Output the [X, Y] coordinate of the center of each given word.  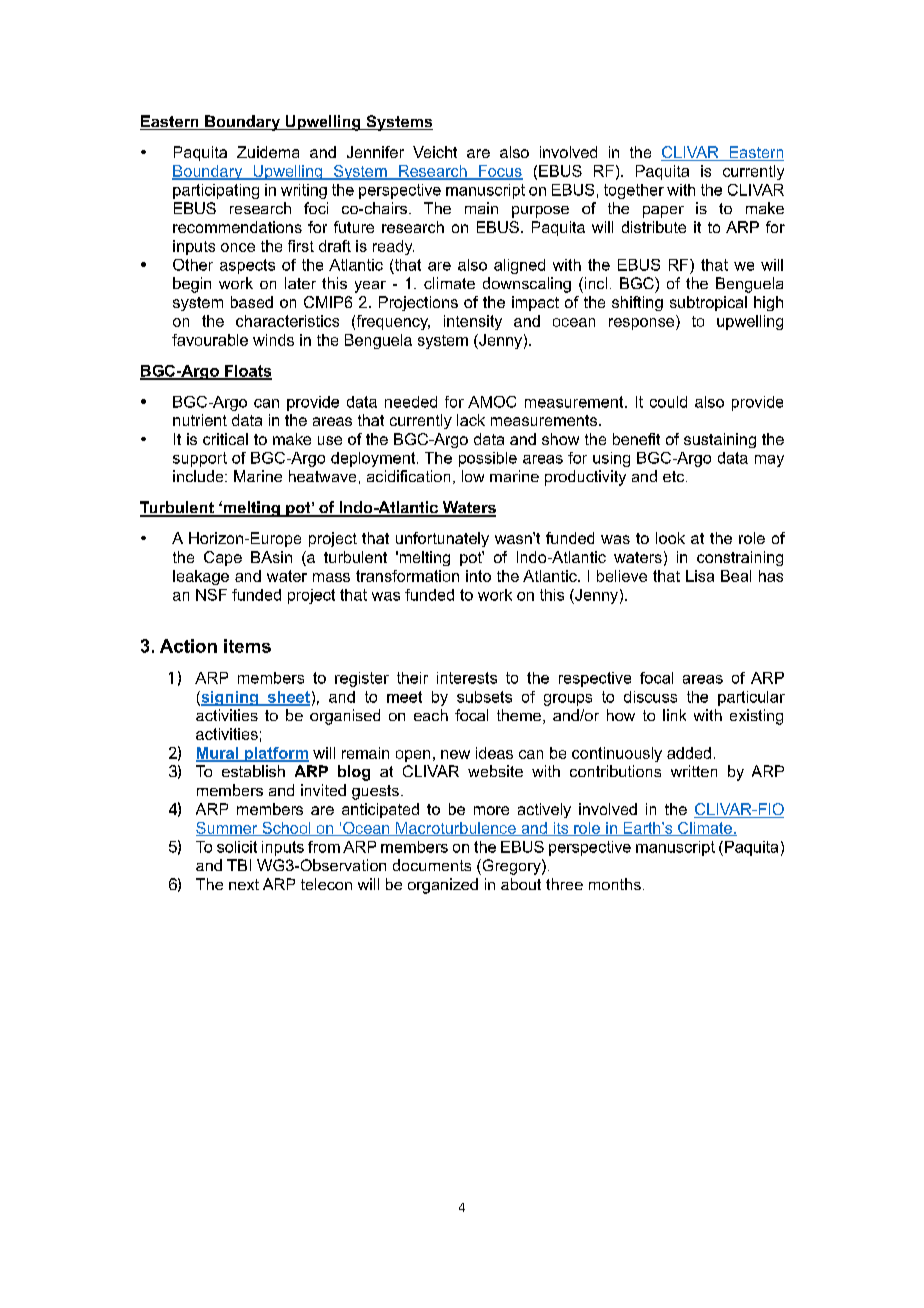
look [670, 538]
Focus [500, 172]
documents [432, 865]
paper [663, 212]
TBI [239, 865]
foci [316, 208]
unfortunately [442, 539]
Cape [223, 558]
